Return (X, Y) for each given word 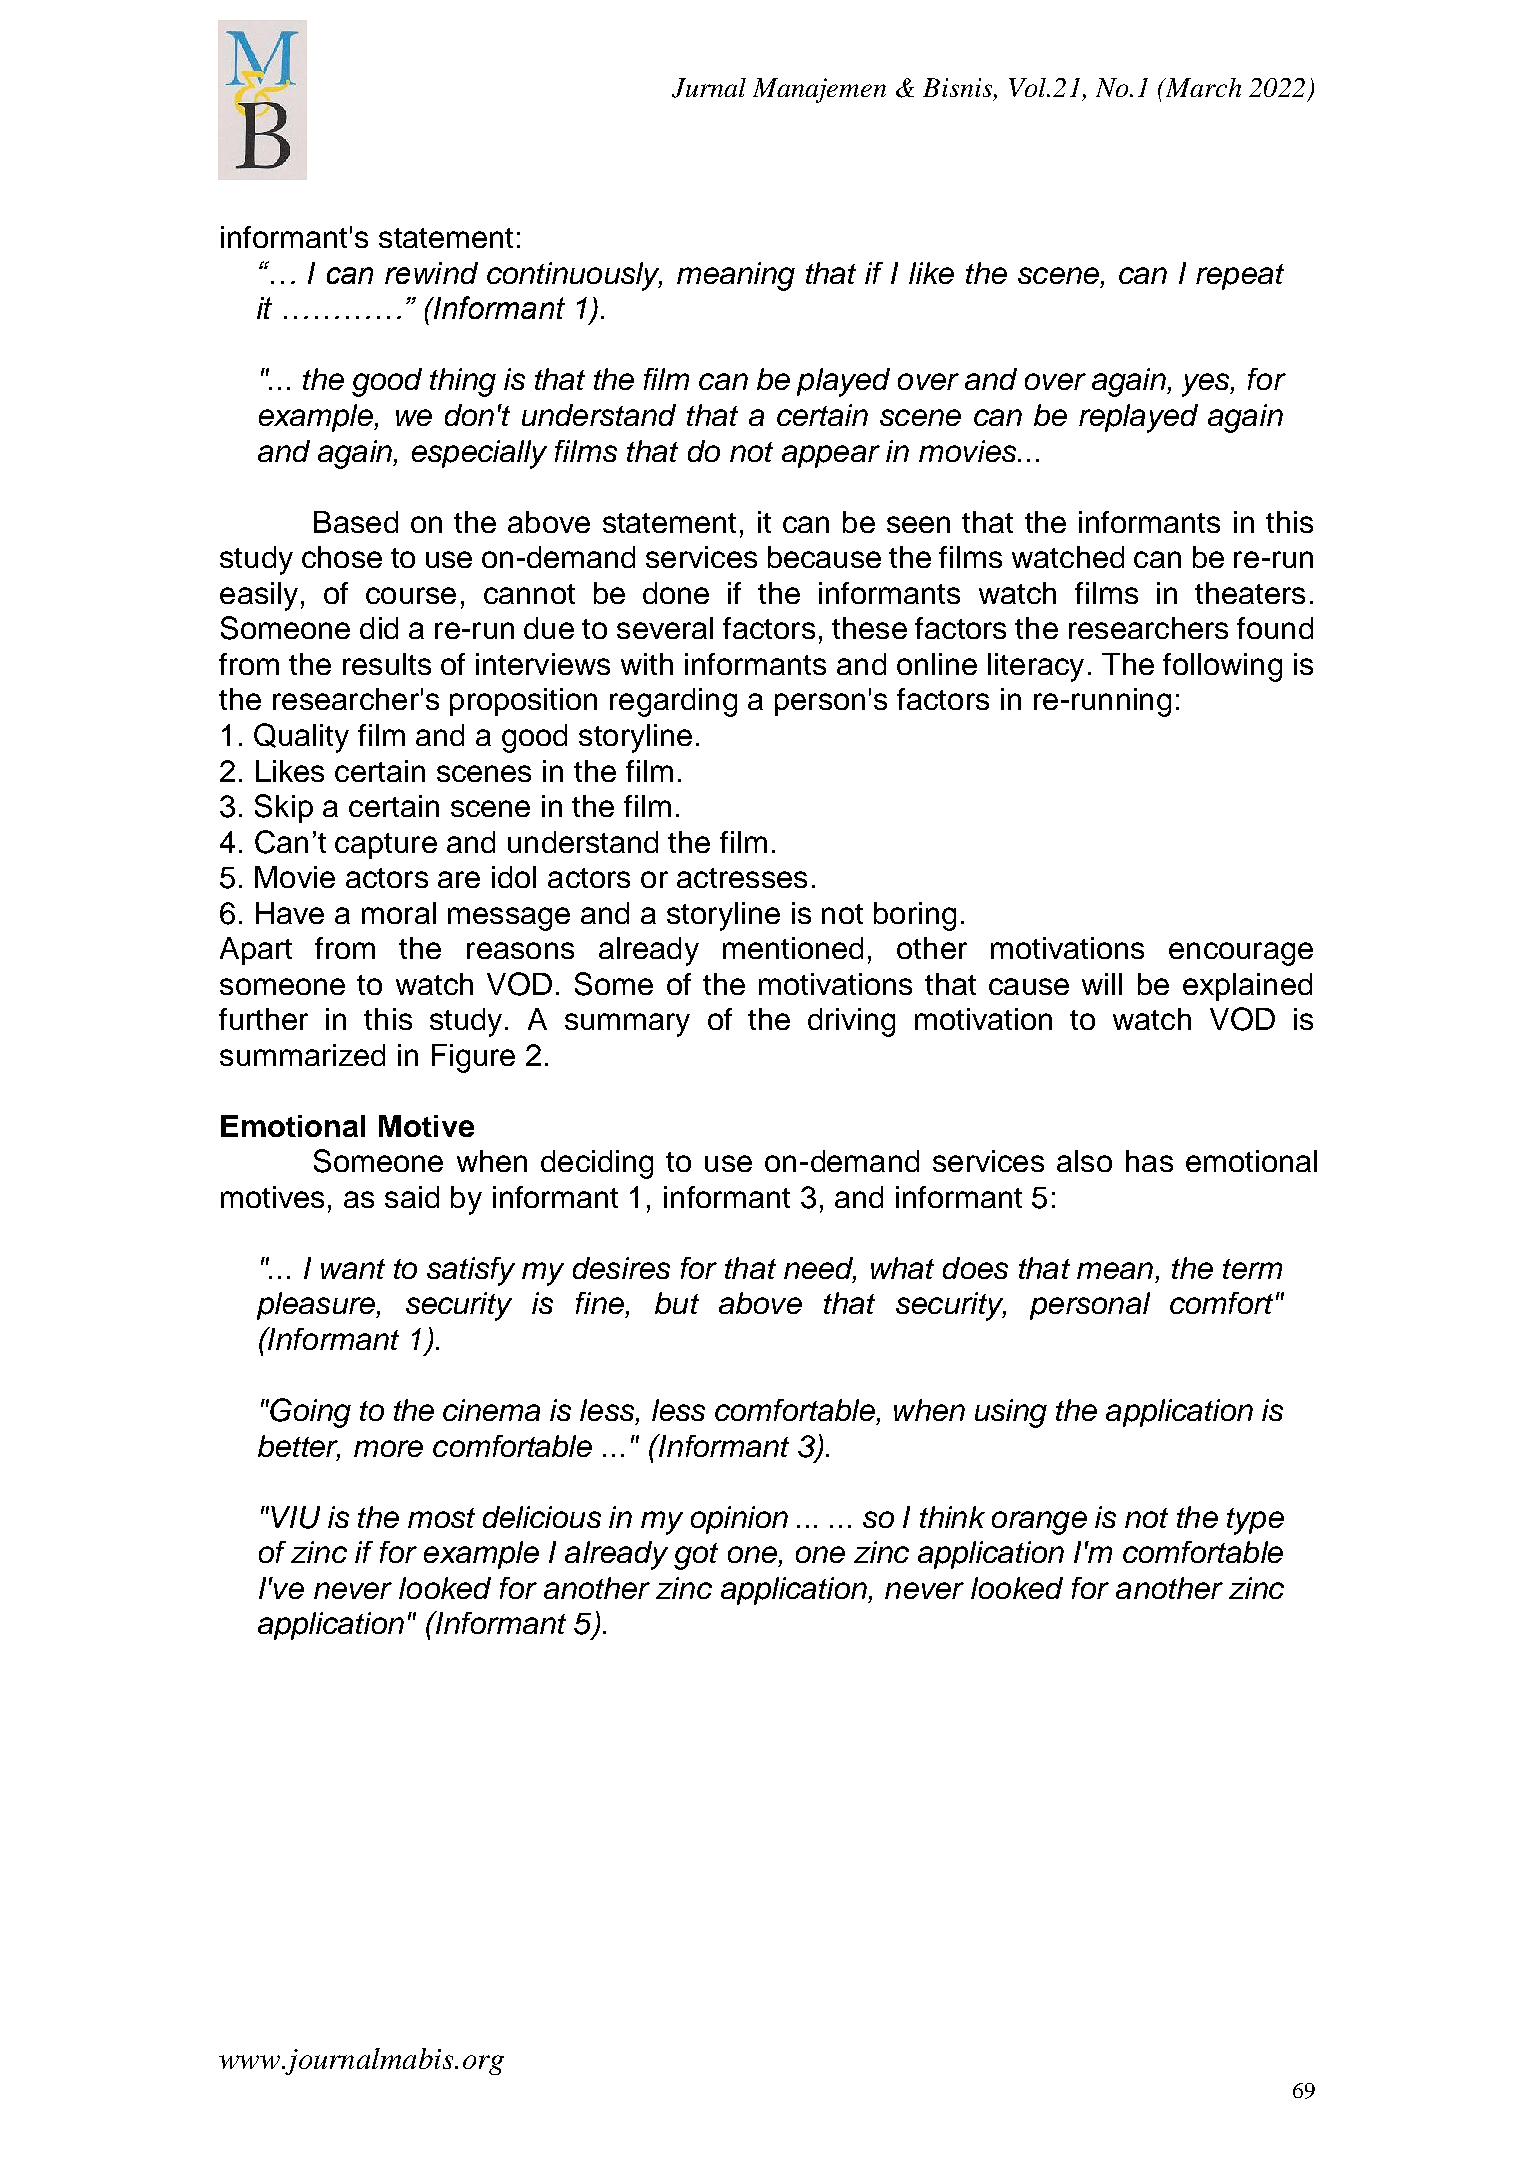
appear (831, 456)
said (412, 1197)
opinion (739, 1520)
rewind (431, 273)
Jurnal (709, 88)
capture (386, 846)
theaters (1250, 593)
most (441, 1518)
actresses (742, 878)
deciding (597, 1164)
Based (356, 522)
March (1202, 87)
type (1255, 1521)
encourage (1241, 954)
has (1149, 1161)
